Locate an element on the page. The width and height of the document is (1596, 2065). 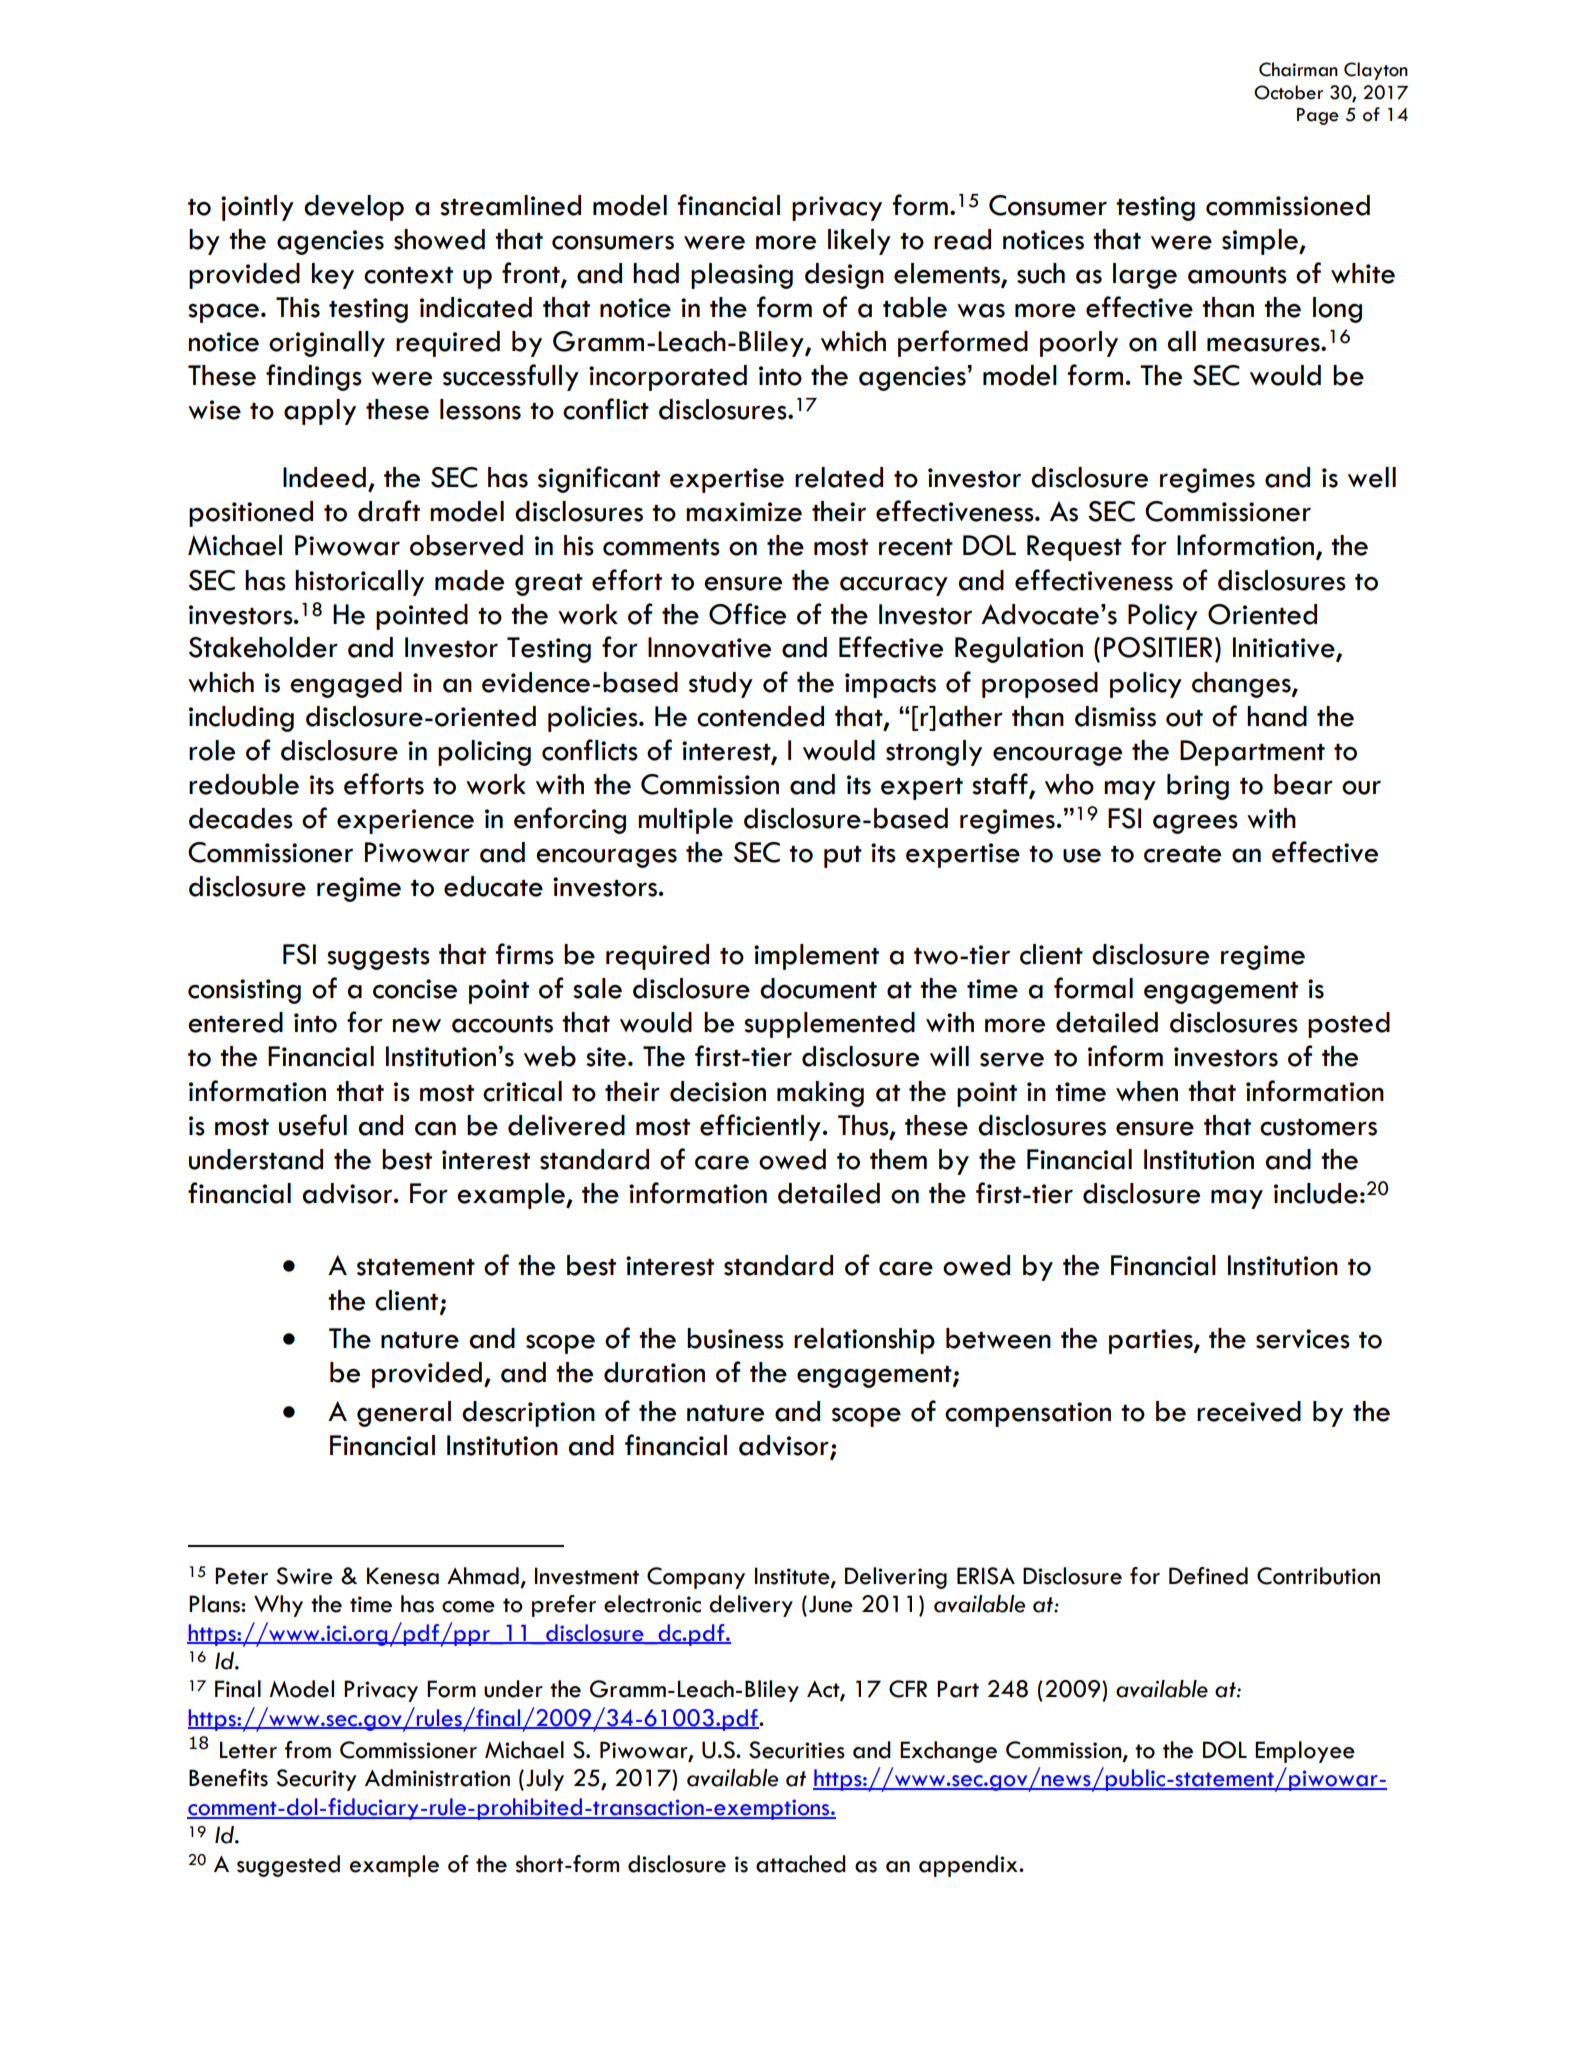
Security is located at coordinates (316, 1780).
